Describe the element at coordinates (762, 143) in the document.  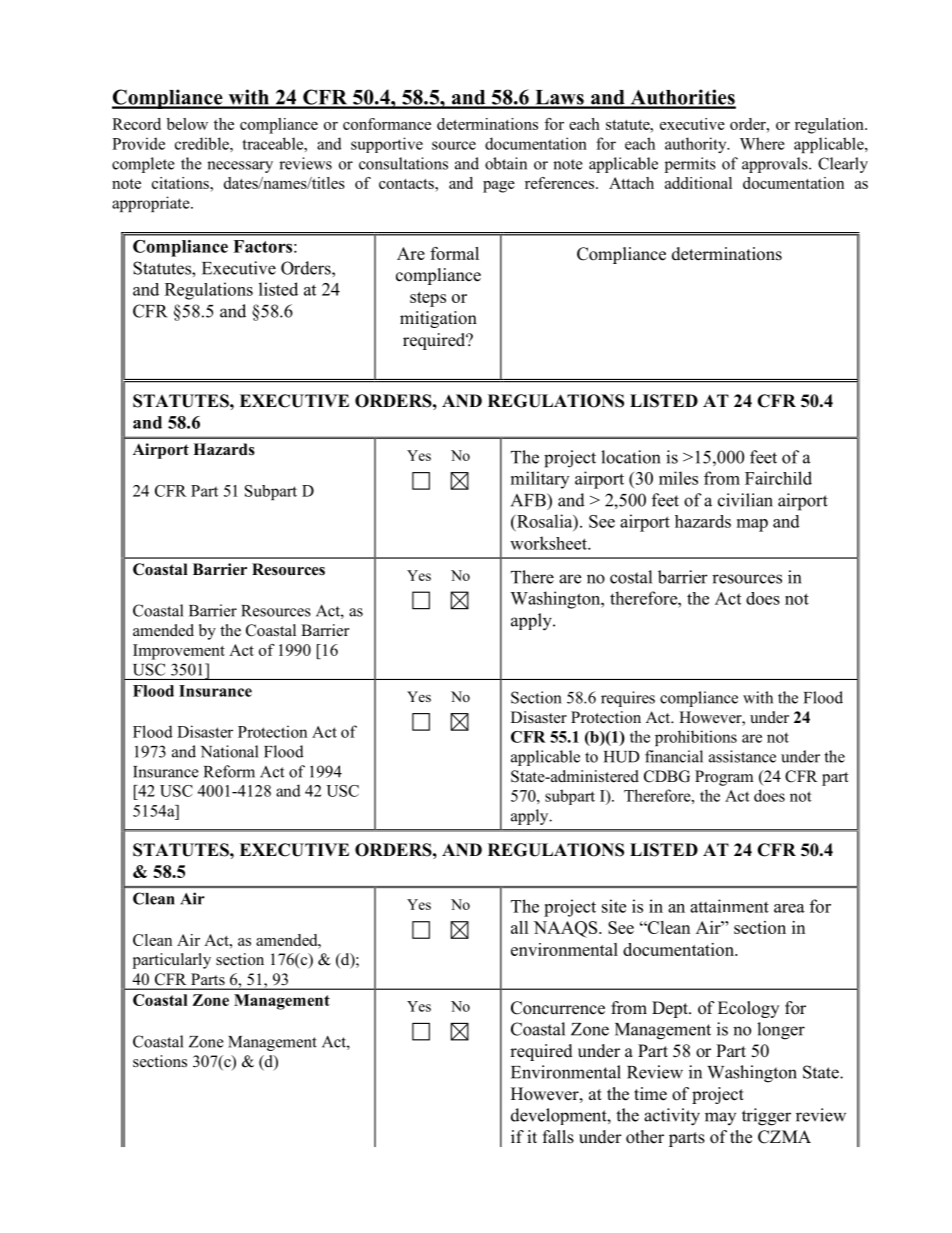
I see `Where` at that location.
